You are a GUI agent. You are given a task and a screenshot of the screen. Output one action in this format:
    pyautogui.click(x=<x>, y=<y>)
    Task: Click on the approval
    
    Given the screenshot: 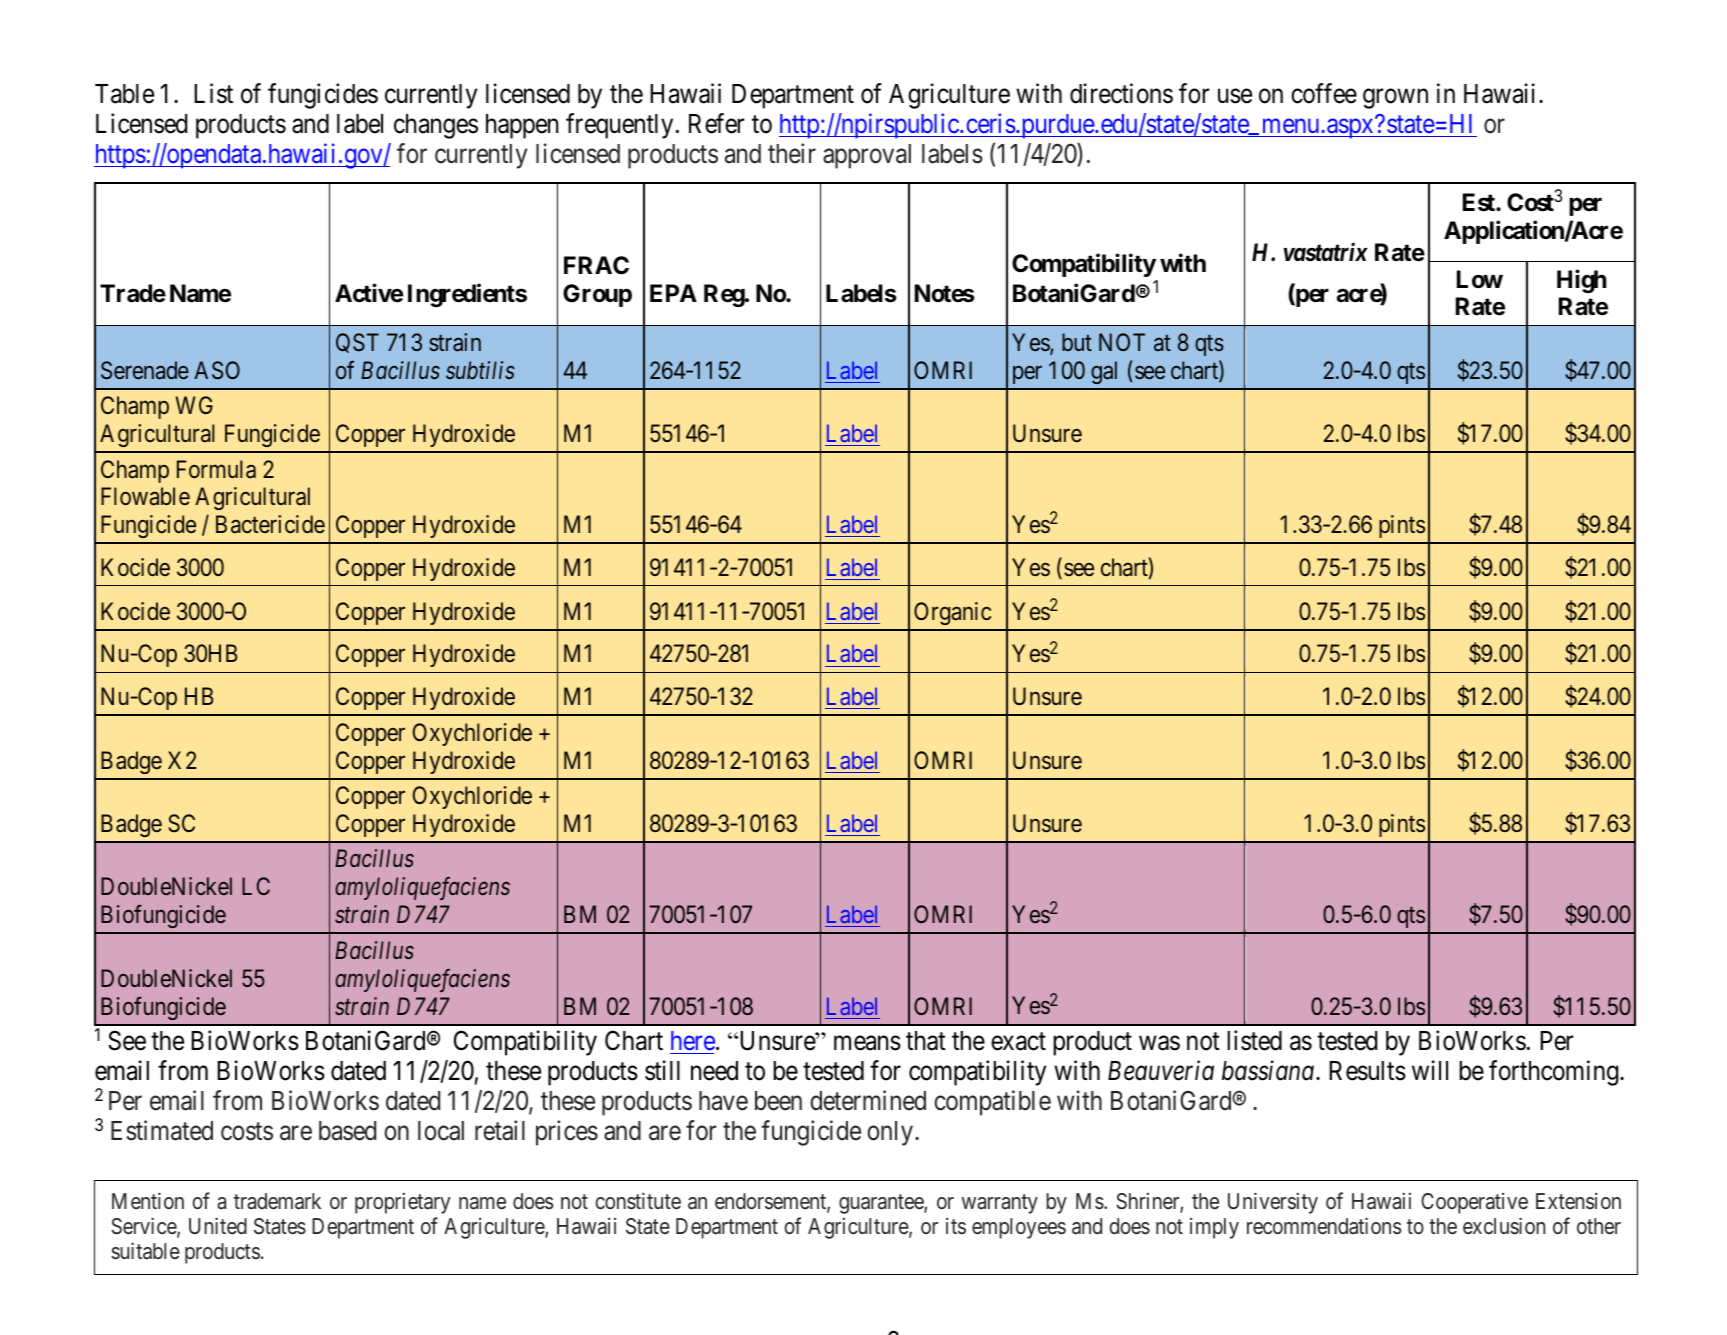 What is the action you would take?
    pyautogui.click(x=867, y=156)
